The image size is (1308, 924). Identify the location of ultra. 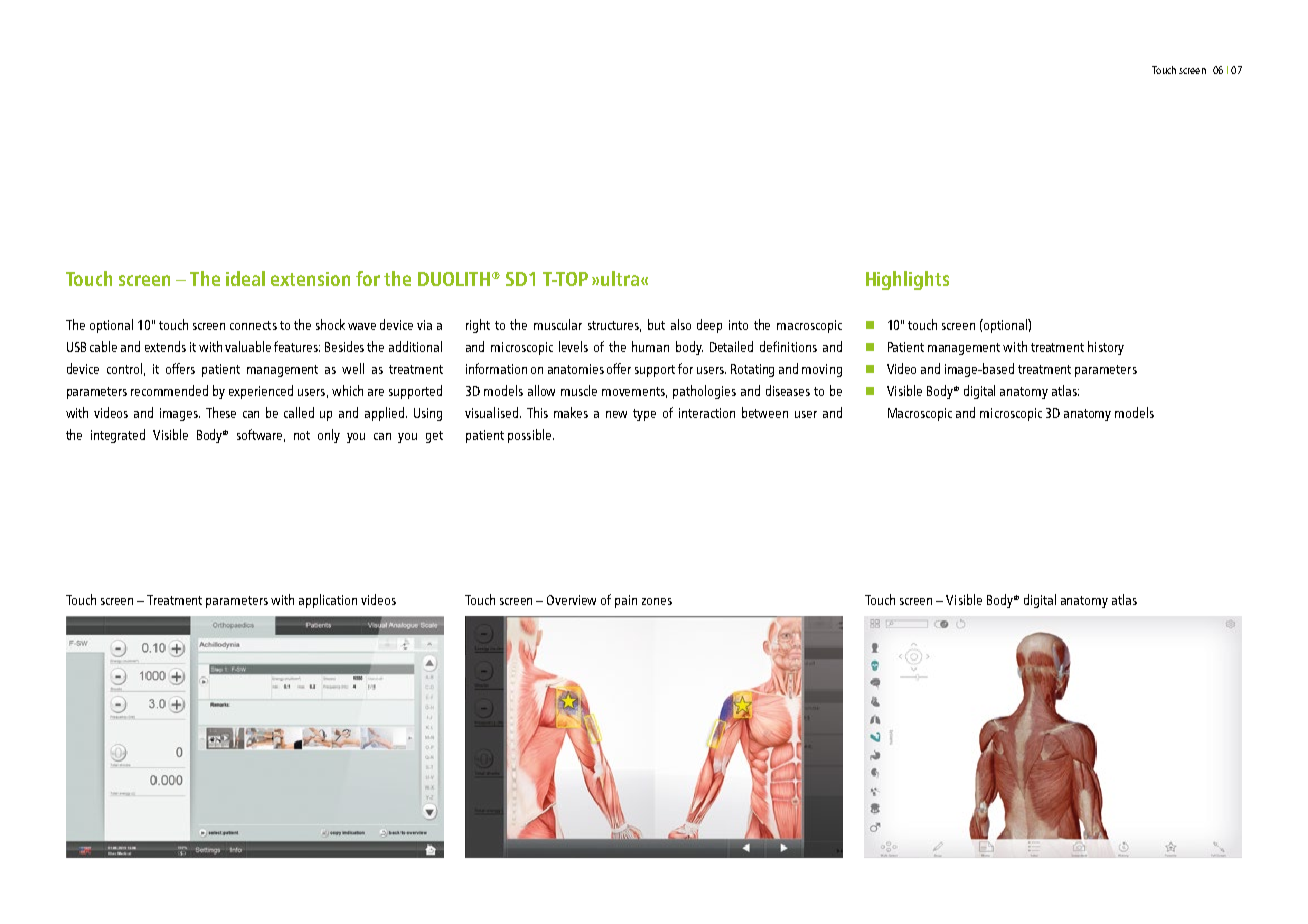
(620, 278).
